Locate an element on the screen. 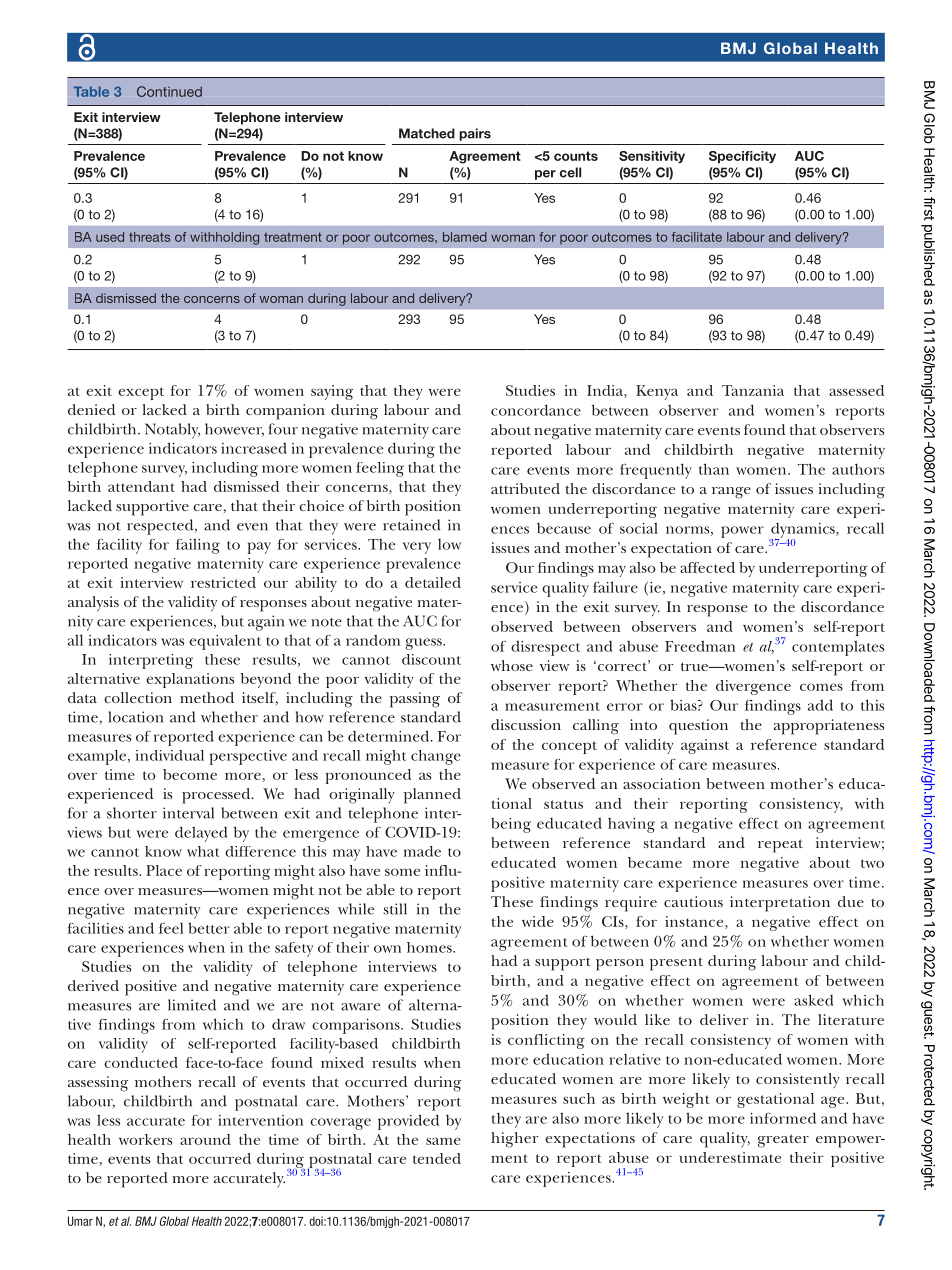  around is located at coordinates (205, 1139).
